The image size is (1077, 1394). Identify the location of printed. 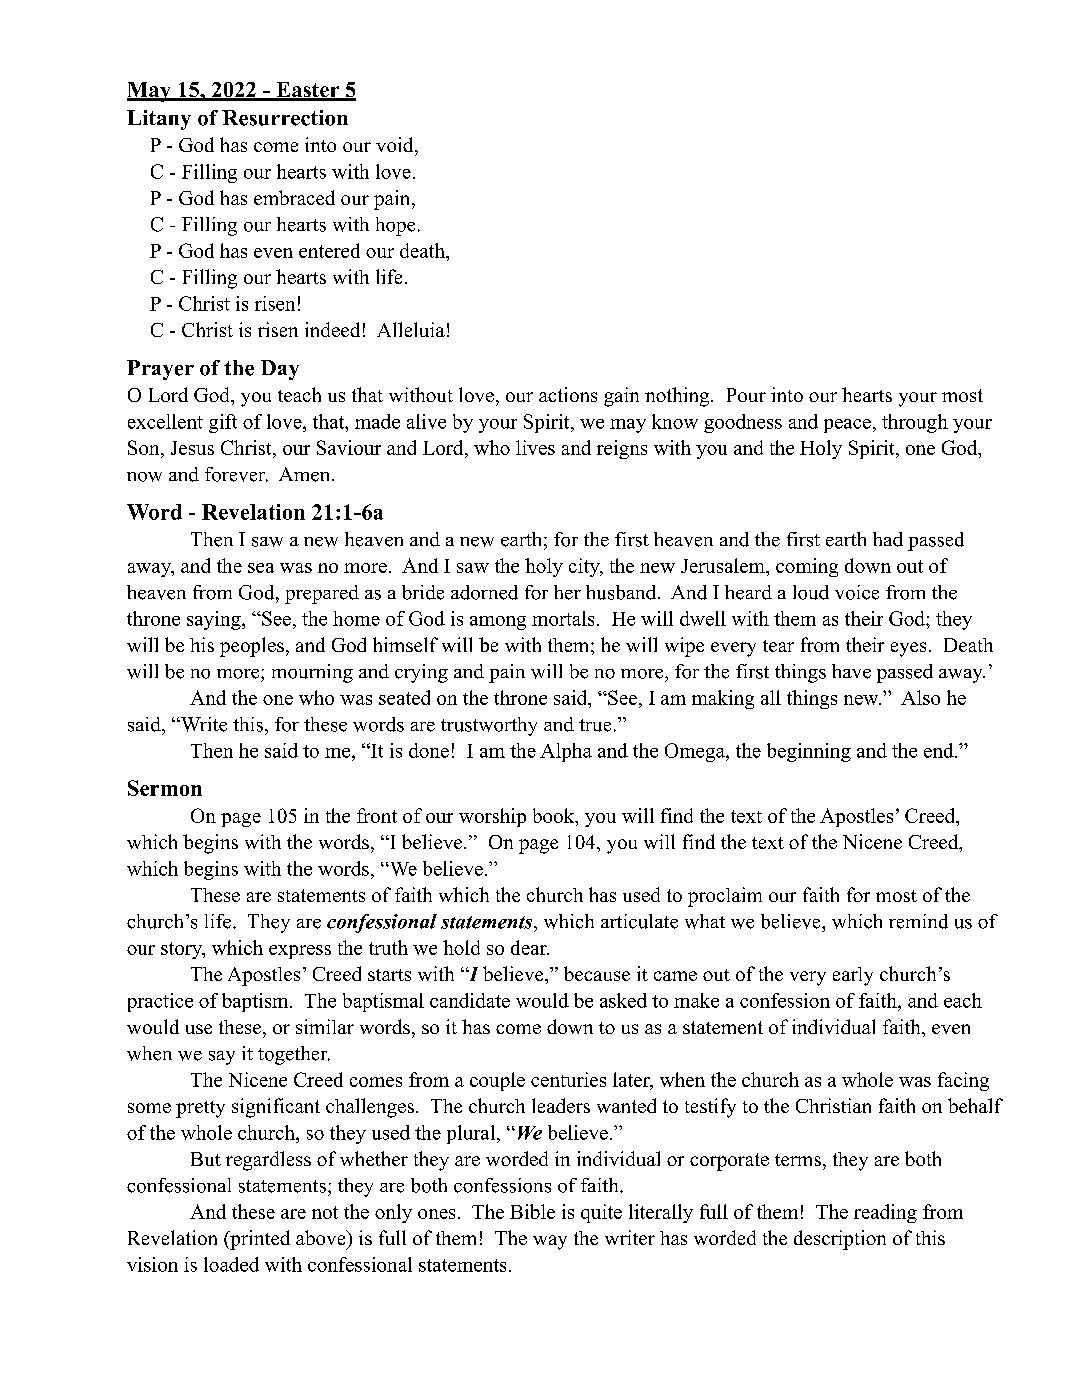
(259, 1240).
